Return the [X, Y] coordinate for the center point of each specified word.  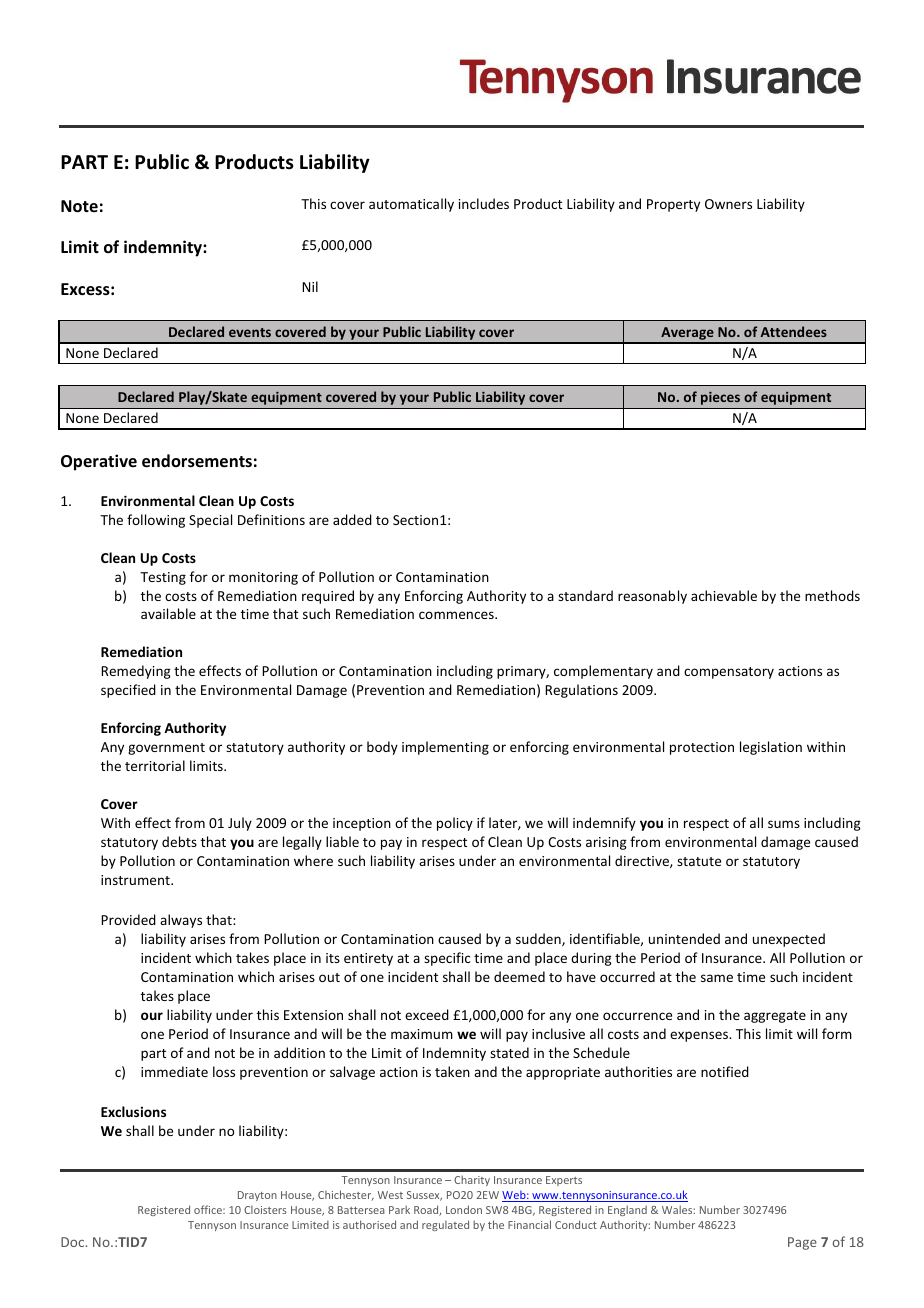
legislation [771, 748]
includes [484, 203]
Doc [74, 1242]
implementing [445, 748]
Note [79, 206]
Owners [728, 204]
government [166, 749]
